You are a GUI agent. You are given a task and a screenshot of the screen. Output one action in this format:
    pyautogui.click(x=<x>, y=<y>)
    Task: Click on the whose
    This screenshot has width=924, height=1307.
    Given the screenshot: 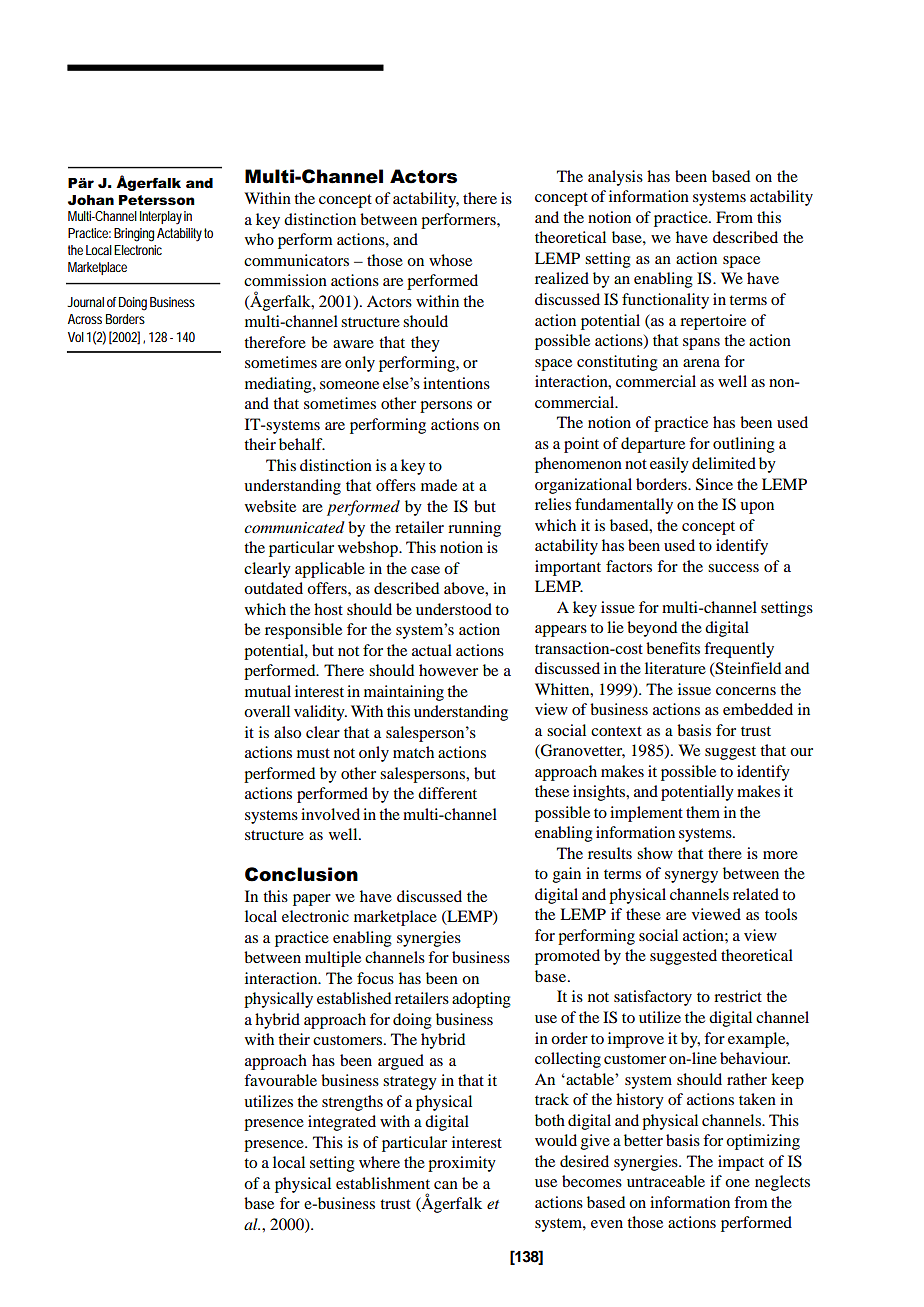 What is the action you would take?
    pyautogui.click(x=450, y=260)
